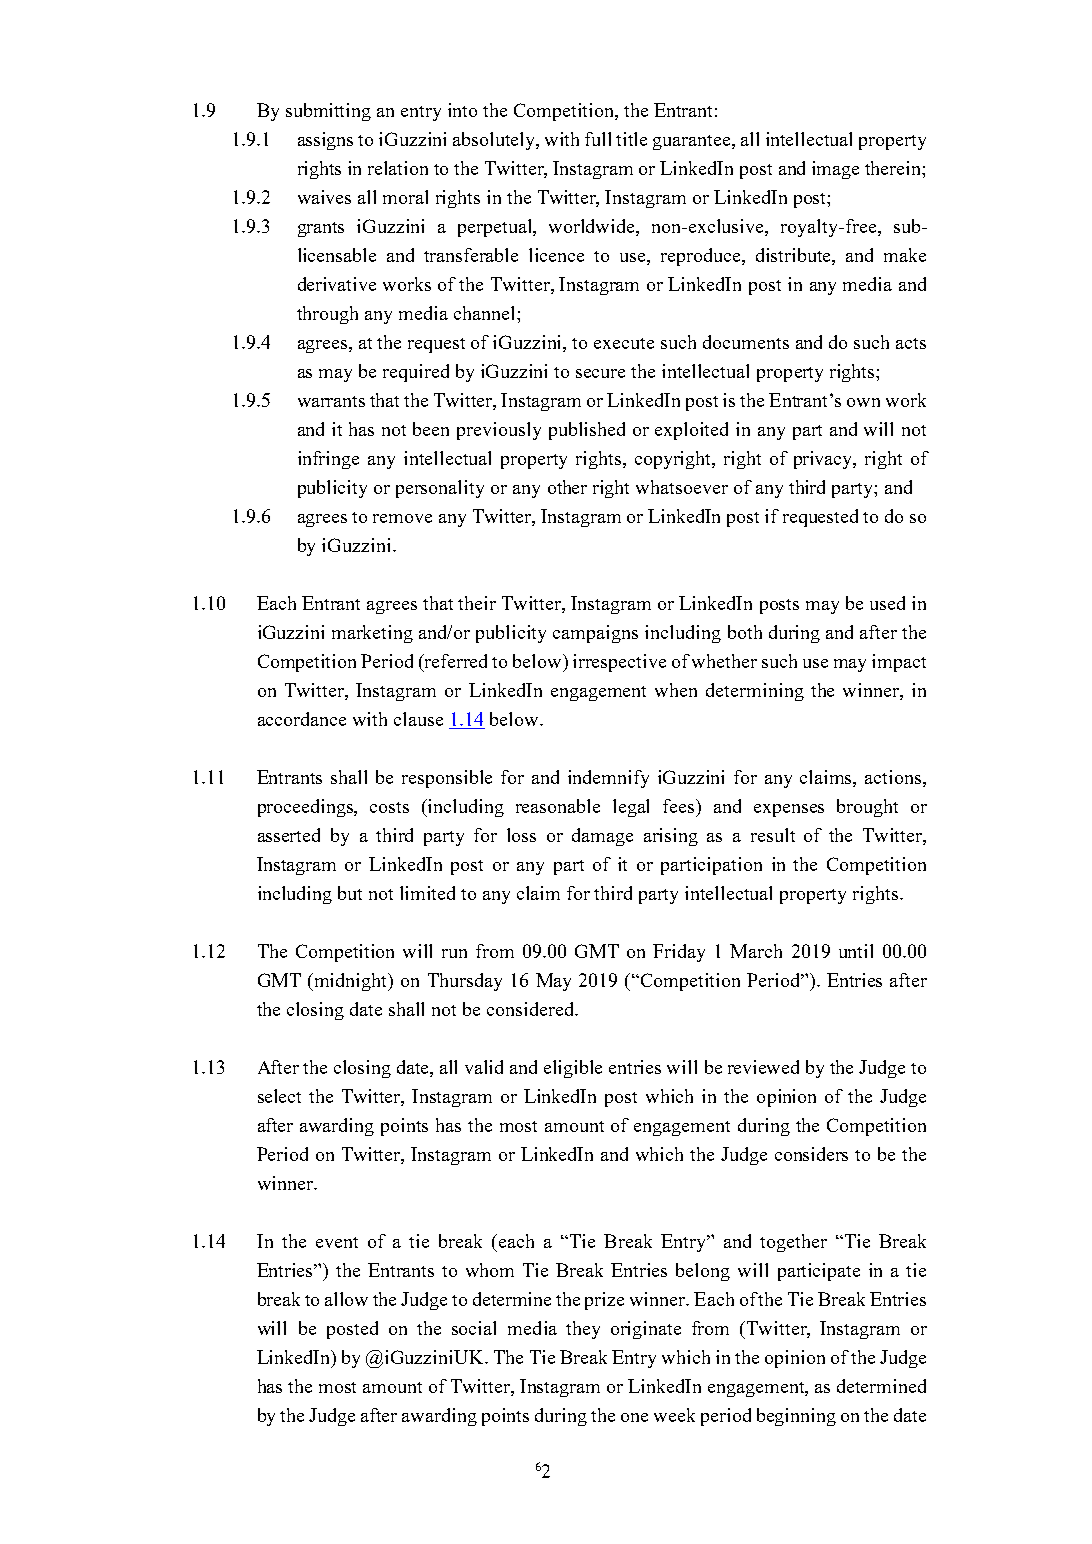 The height and width of the page is (1544, 1092). Describe the element at coordinates (402, 518) in the page. I see `remove` at that location.
